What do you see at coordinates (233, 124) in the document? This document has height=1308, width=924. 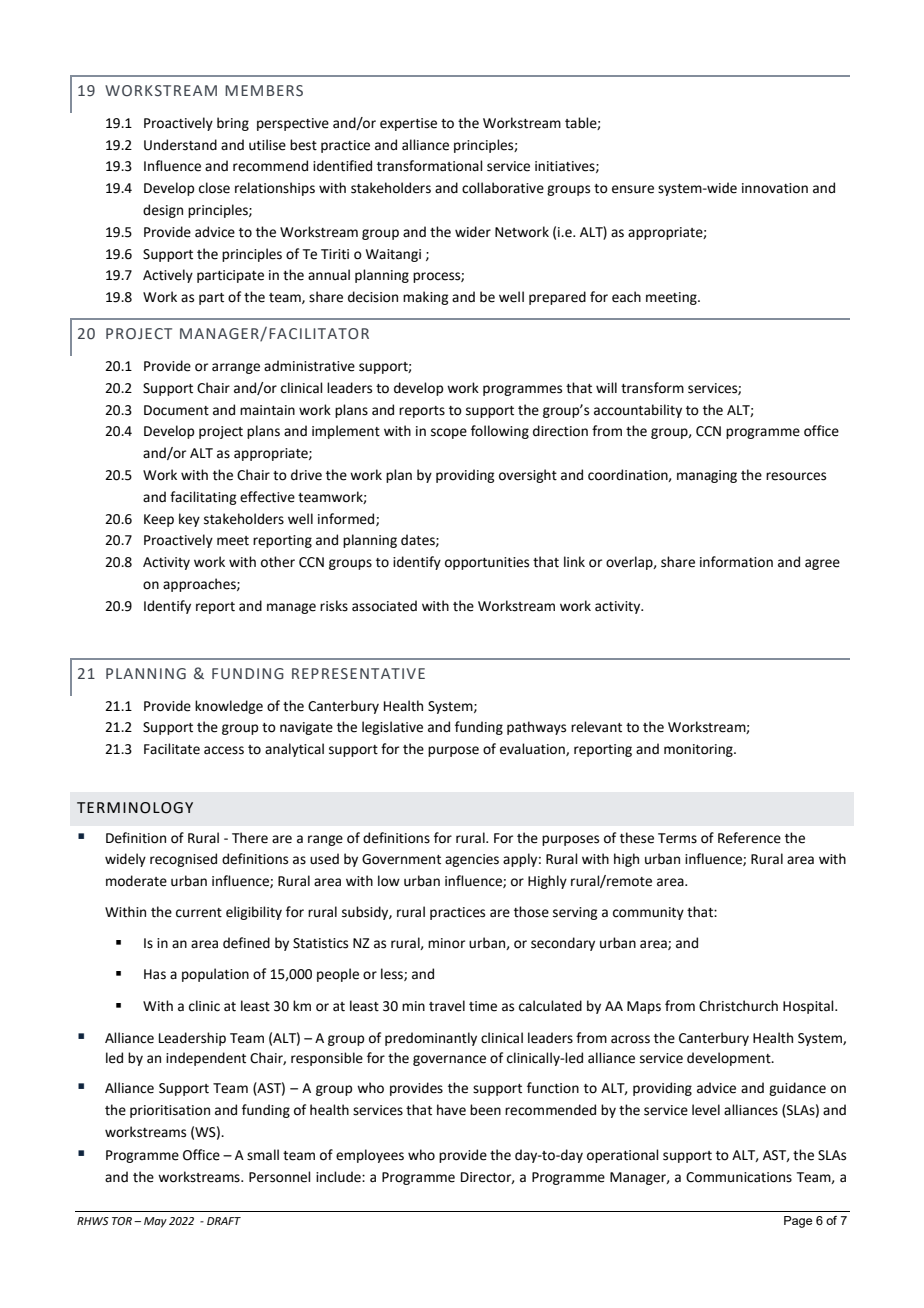 I see `bring` at bounding box center [233, 124].
